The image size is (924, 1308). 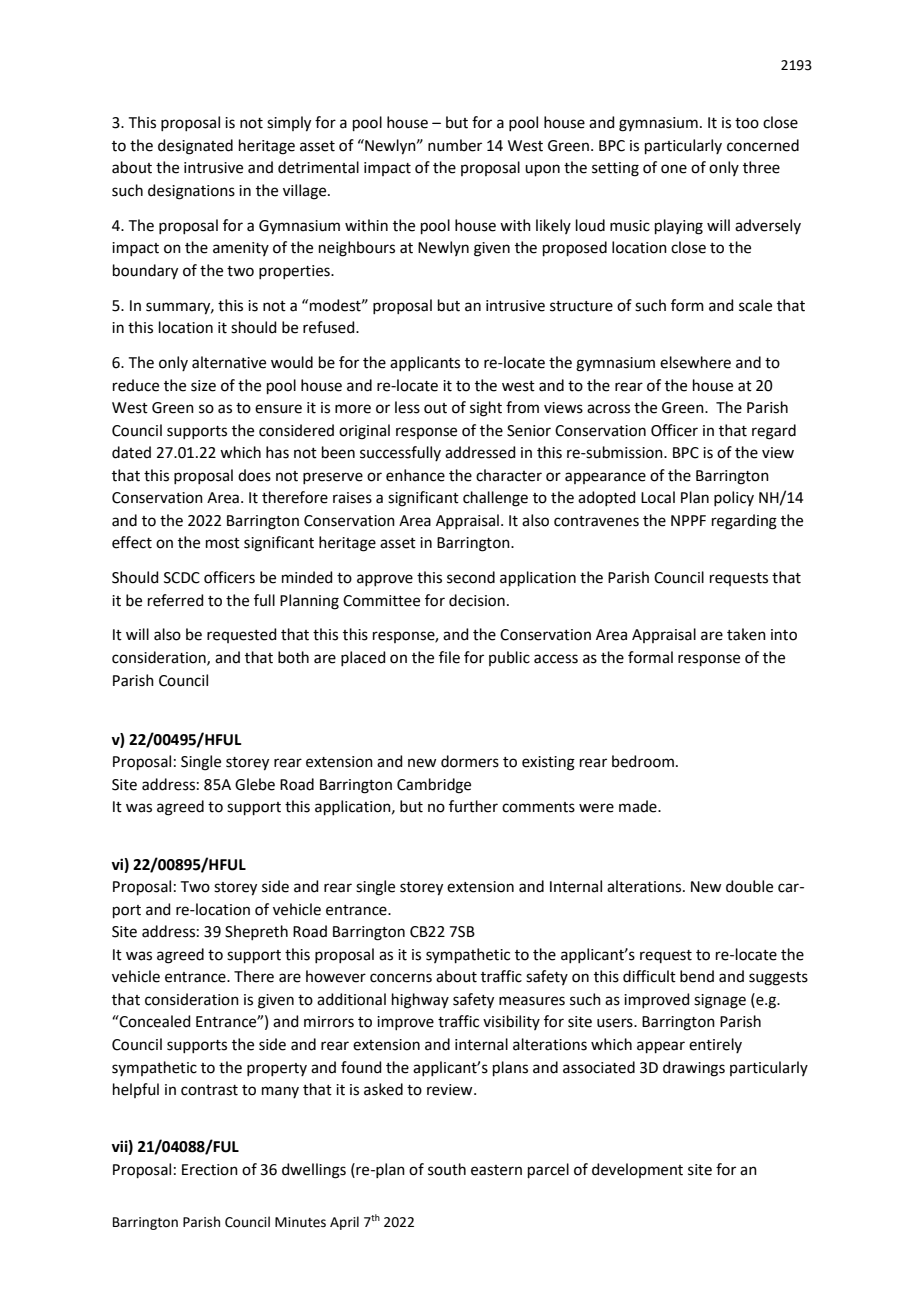 What do you see at coordinates (336, 976) in the screenshot?
I see `however` at bounding box center [336, 976].
